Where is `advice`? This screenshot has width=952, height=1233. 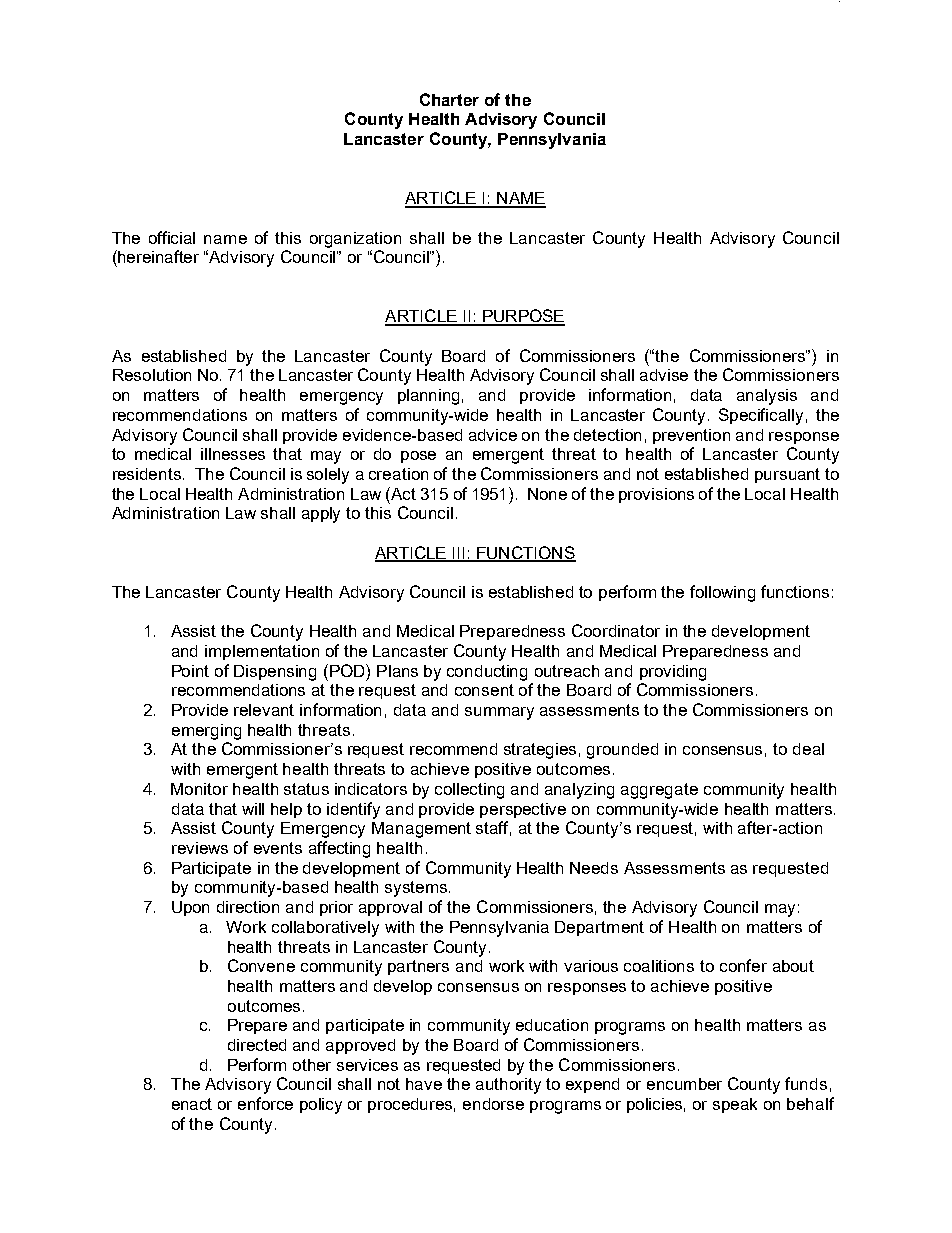 advice is located at coordinates (493, 435).
